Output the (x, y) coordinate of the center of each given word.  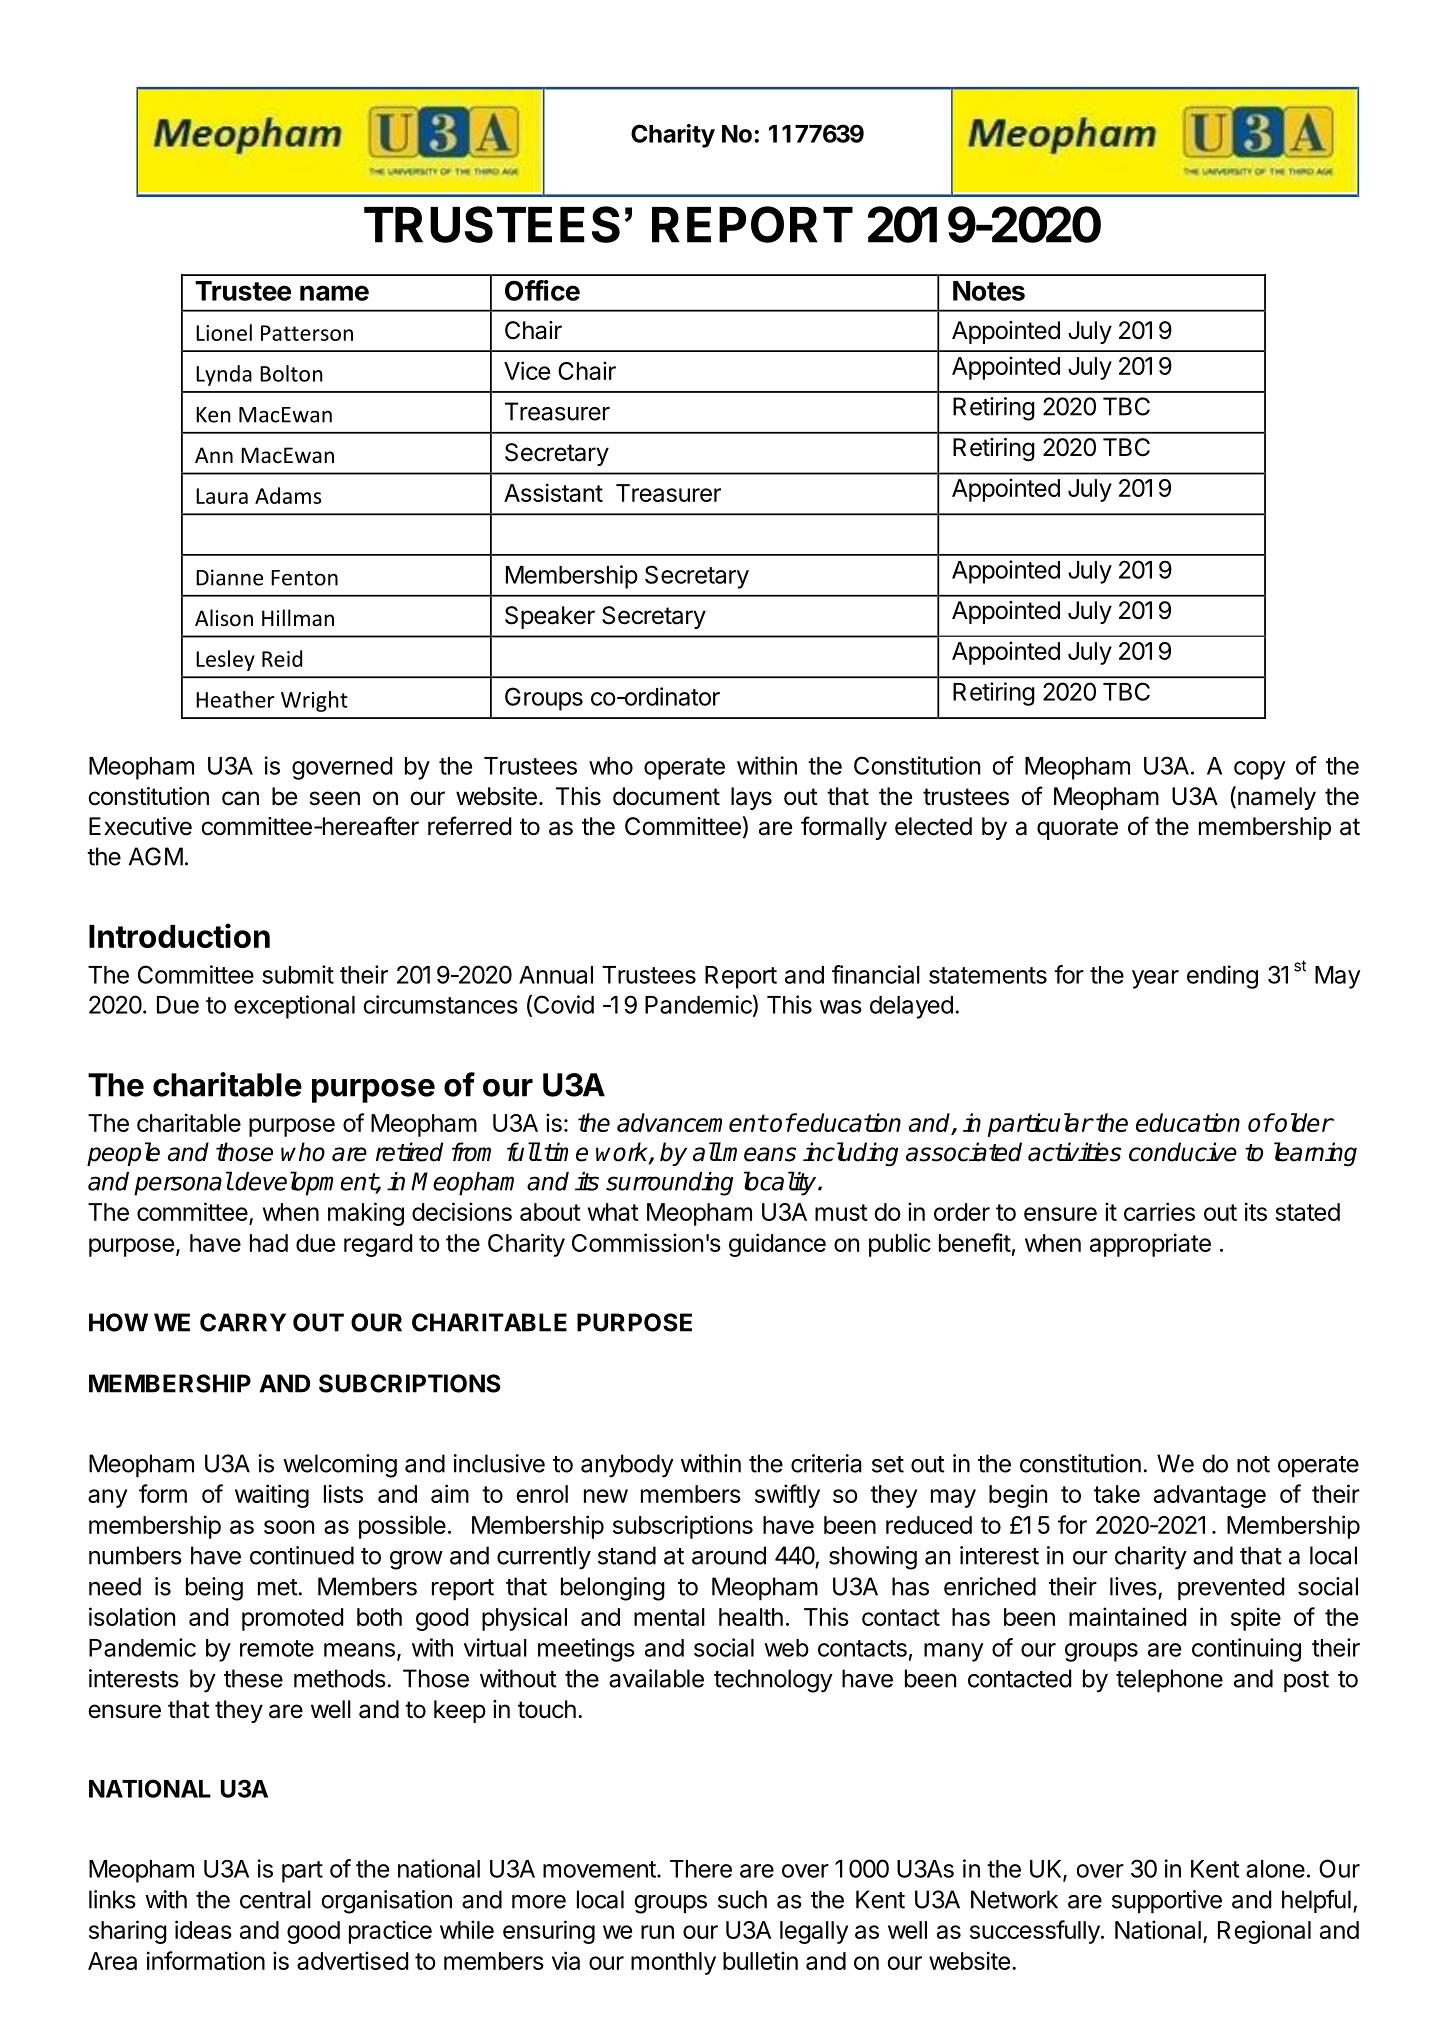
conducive (1183, 1152)
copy (1260, 770)
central (275, 1899)
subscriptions (683, 1527)
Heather (235, 699)
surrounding (669, 1184)
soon (289, 1527)
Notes (989, 291)
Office (542, 290)
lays (751, 798)
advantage (1210, 1496)
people (123, 1154)
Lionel (224, 332)
